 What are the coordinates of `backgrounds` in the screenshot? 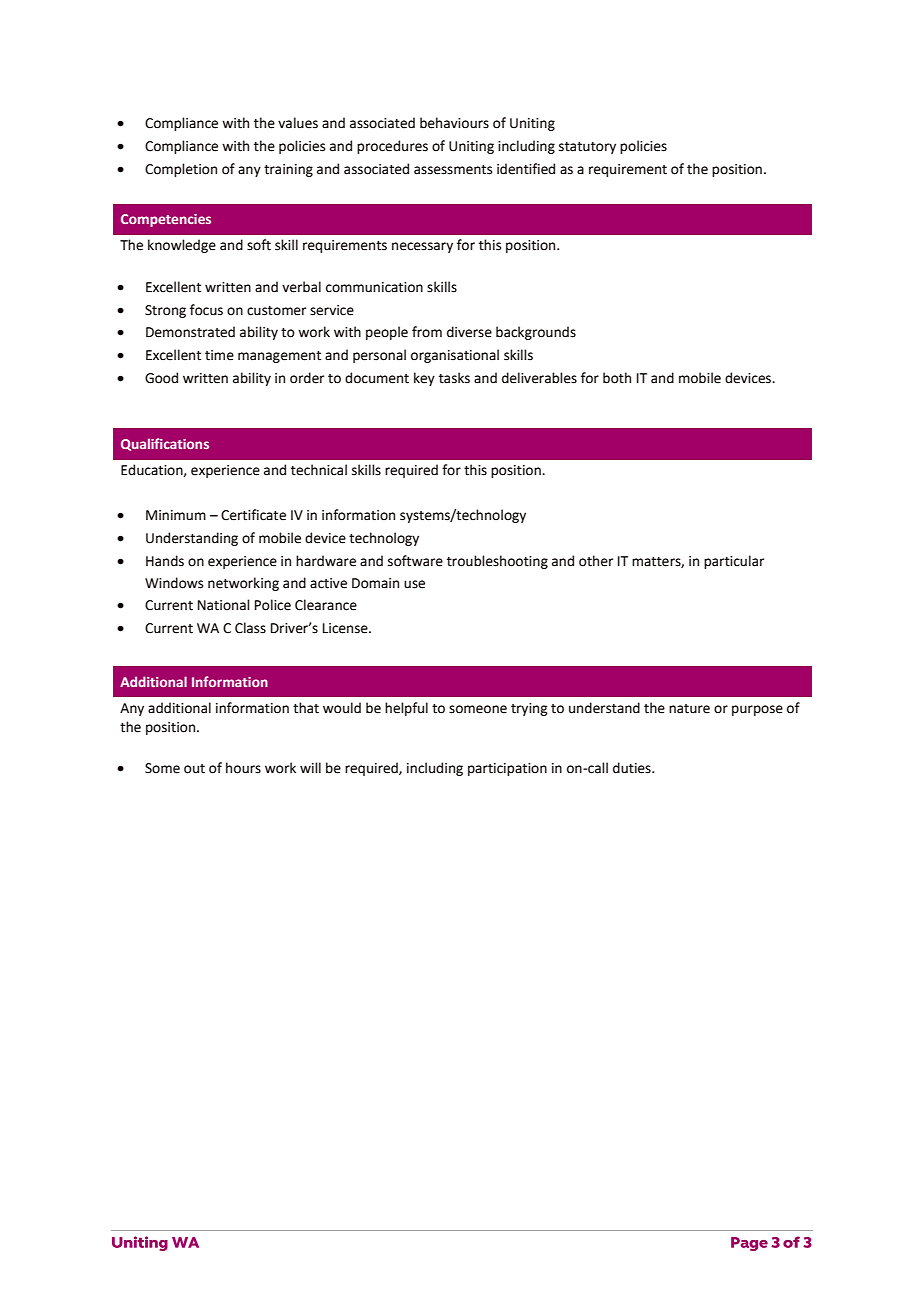 It's located at (536, 333).
